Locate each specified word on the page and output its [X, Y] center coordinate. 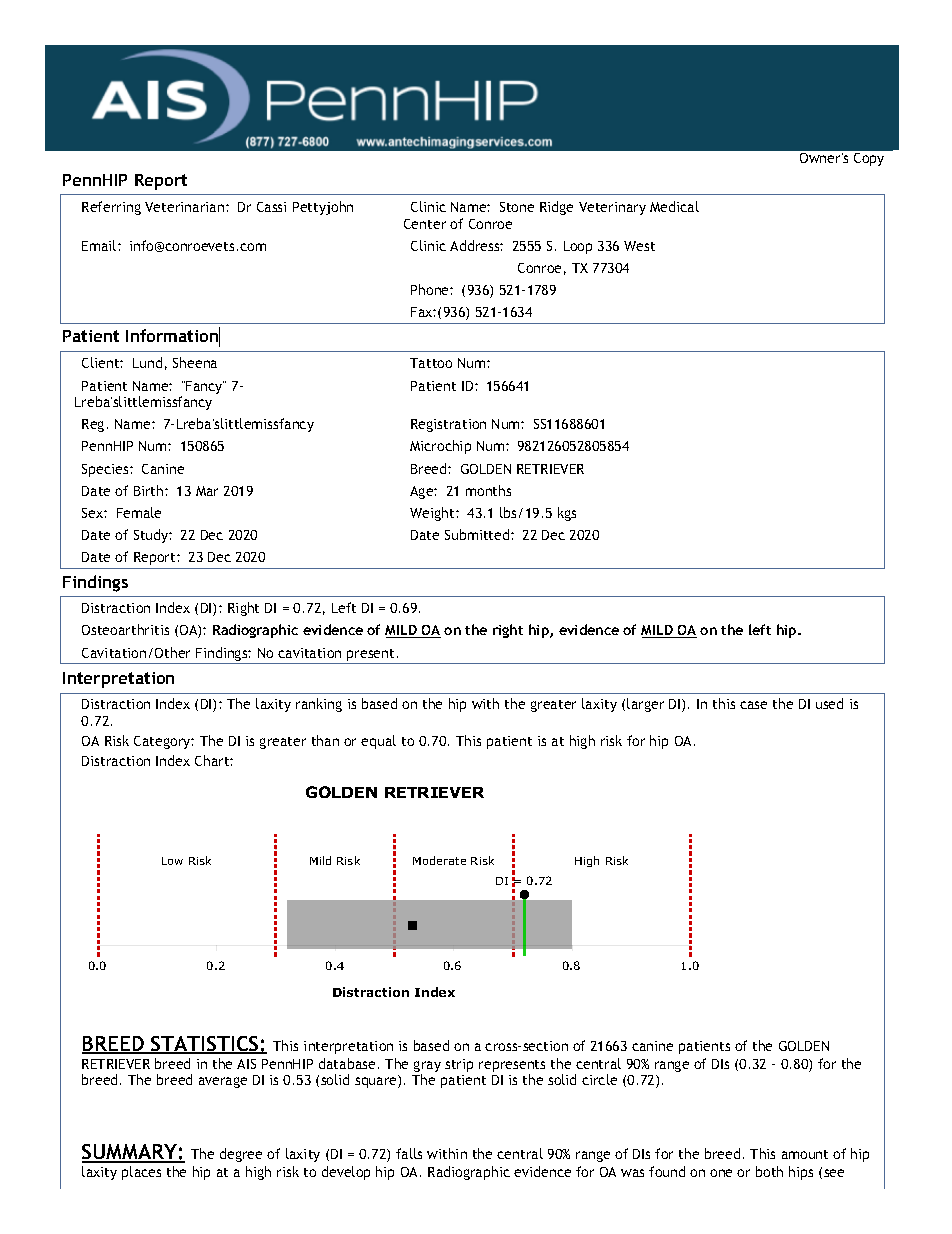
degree [241, 1155]
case [753, 705]
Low [172, 861]
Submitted [478, 534]
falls [409, 1153]
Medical [674, 206]
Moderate [439, 860]
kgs [567, 514]
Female [139, 512]
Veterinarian [186, 207]
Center [425, 224]
